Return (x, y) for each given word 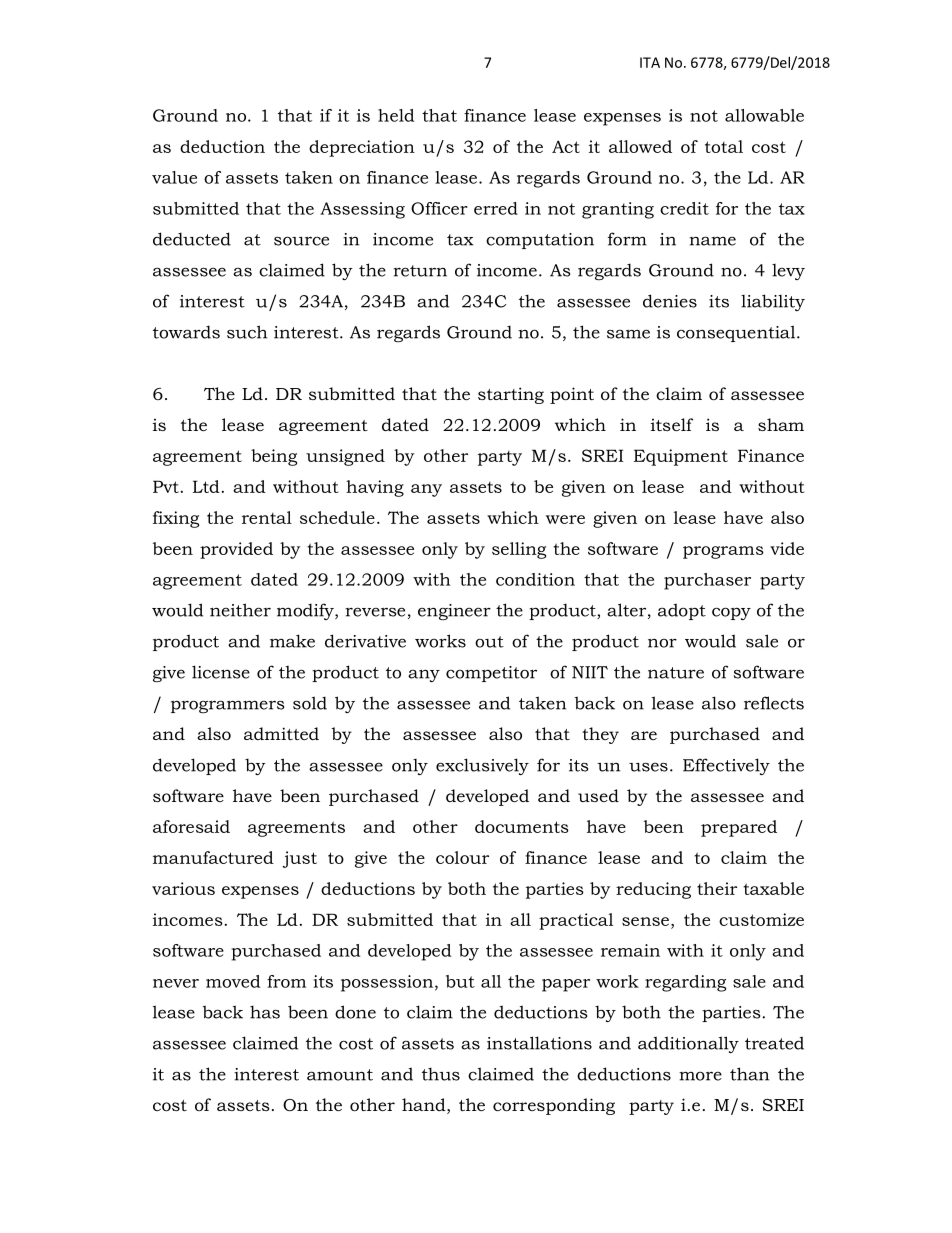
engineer (454, 612)
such (247, 332)
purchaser (707, 581)
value (174, 177)
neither (240, 610)
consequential (737, 333)
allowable (764, 115)
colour (462, 857)
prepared (739, 828)
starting (511, 395)
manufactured (213, 857)
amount (340, 1075)
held (396, 115)
